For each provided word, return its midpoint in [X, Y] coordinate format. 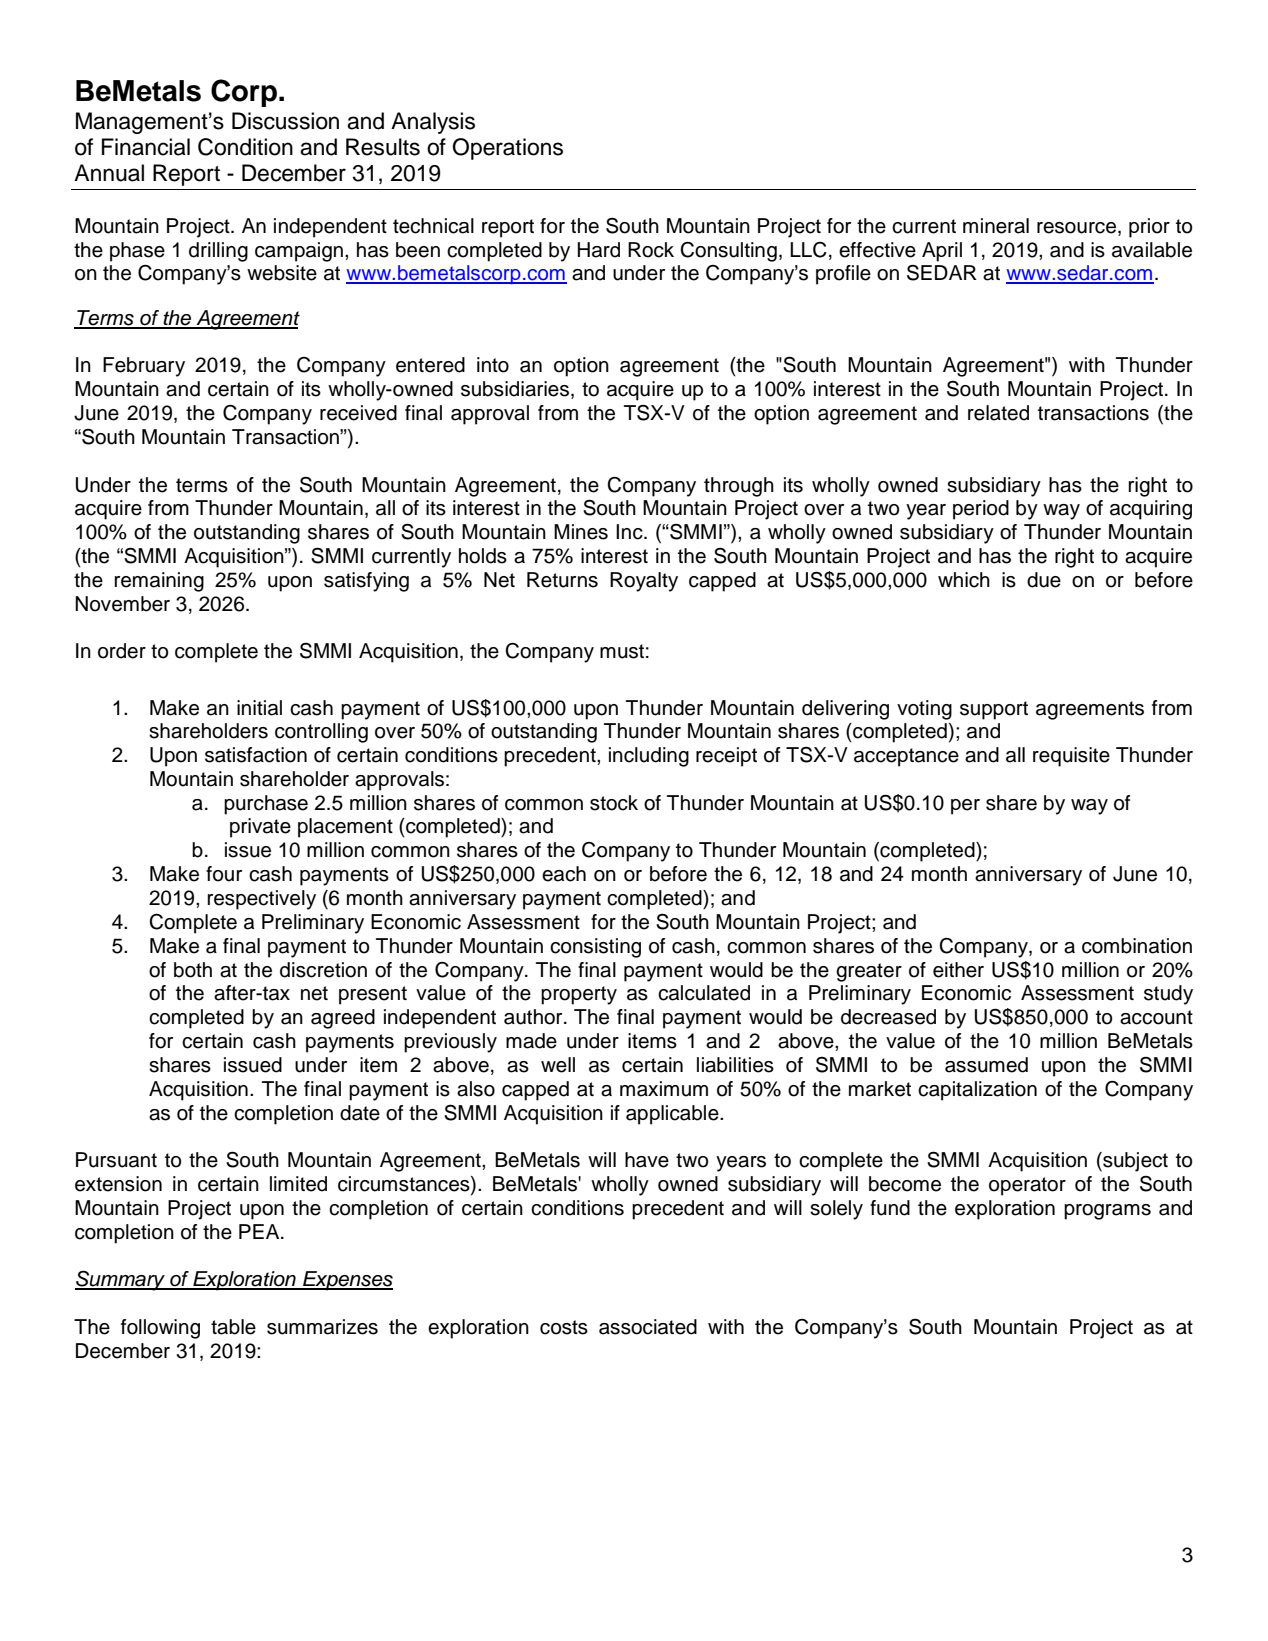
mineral [996, 226]
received [358, 413]
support [994, 710]
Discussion [285, 121]
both [193, 970]
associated [648, 1327]
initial [259, 708]
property [579, 995]
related [998, 413]
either [958, 970]
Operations [507, 149]
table [233, 1327]
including [649, 757]
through [739, 487]
